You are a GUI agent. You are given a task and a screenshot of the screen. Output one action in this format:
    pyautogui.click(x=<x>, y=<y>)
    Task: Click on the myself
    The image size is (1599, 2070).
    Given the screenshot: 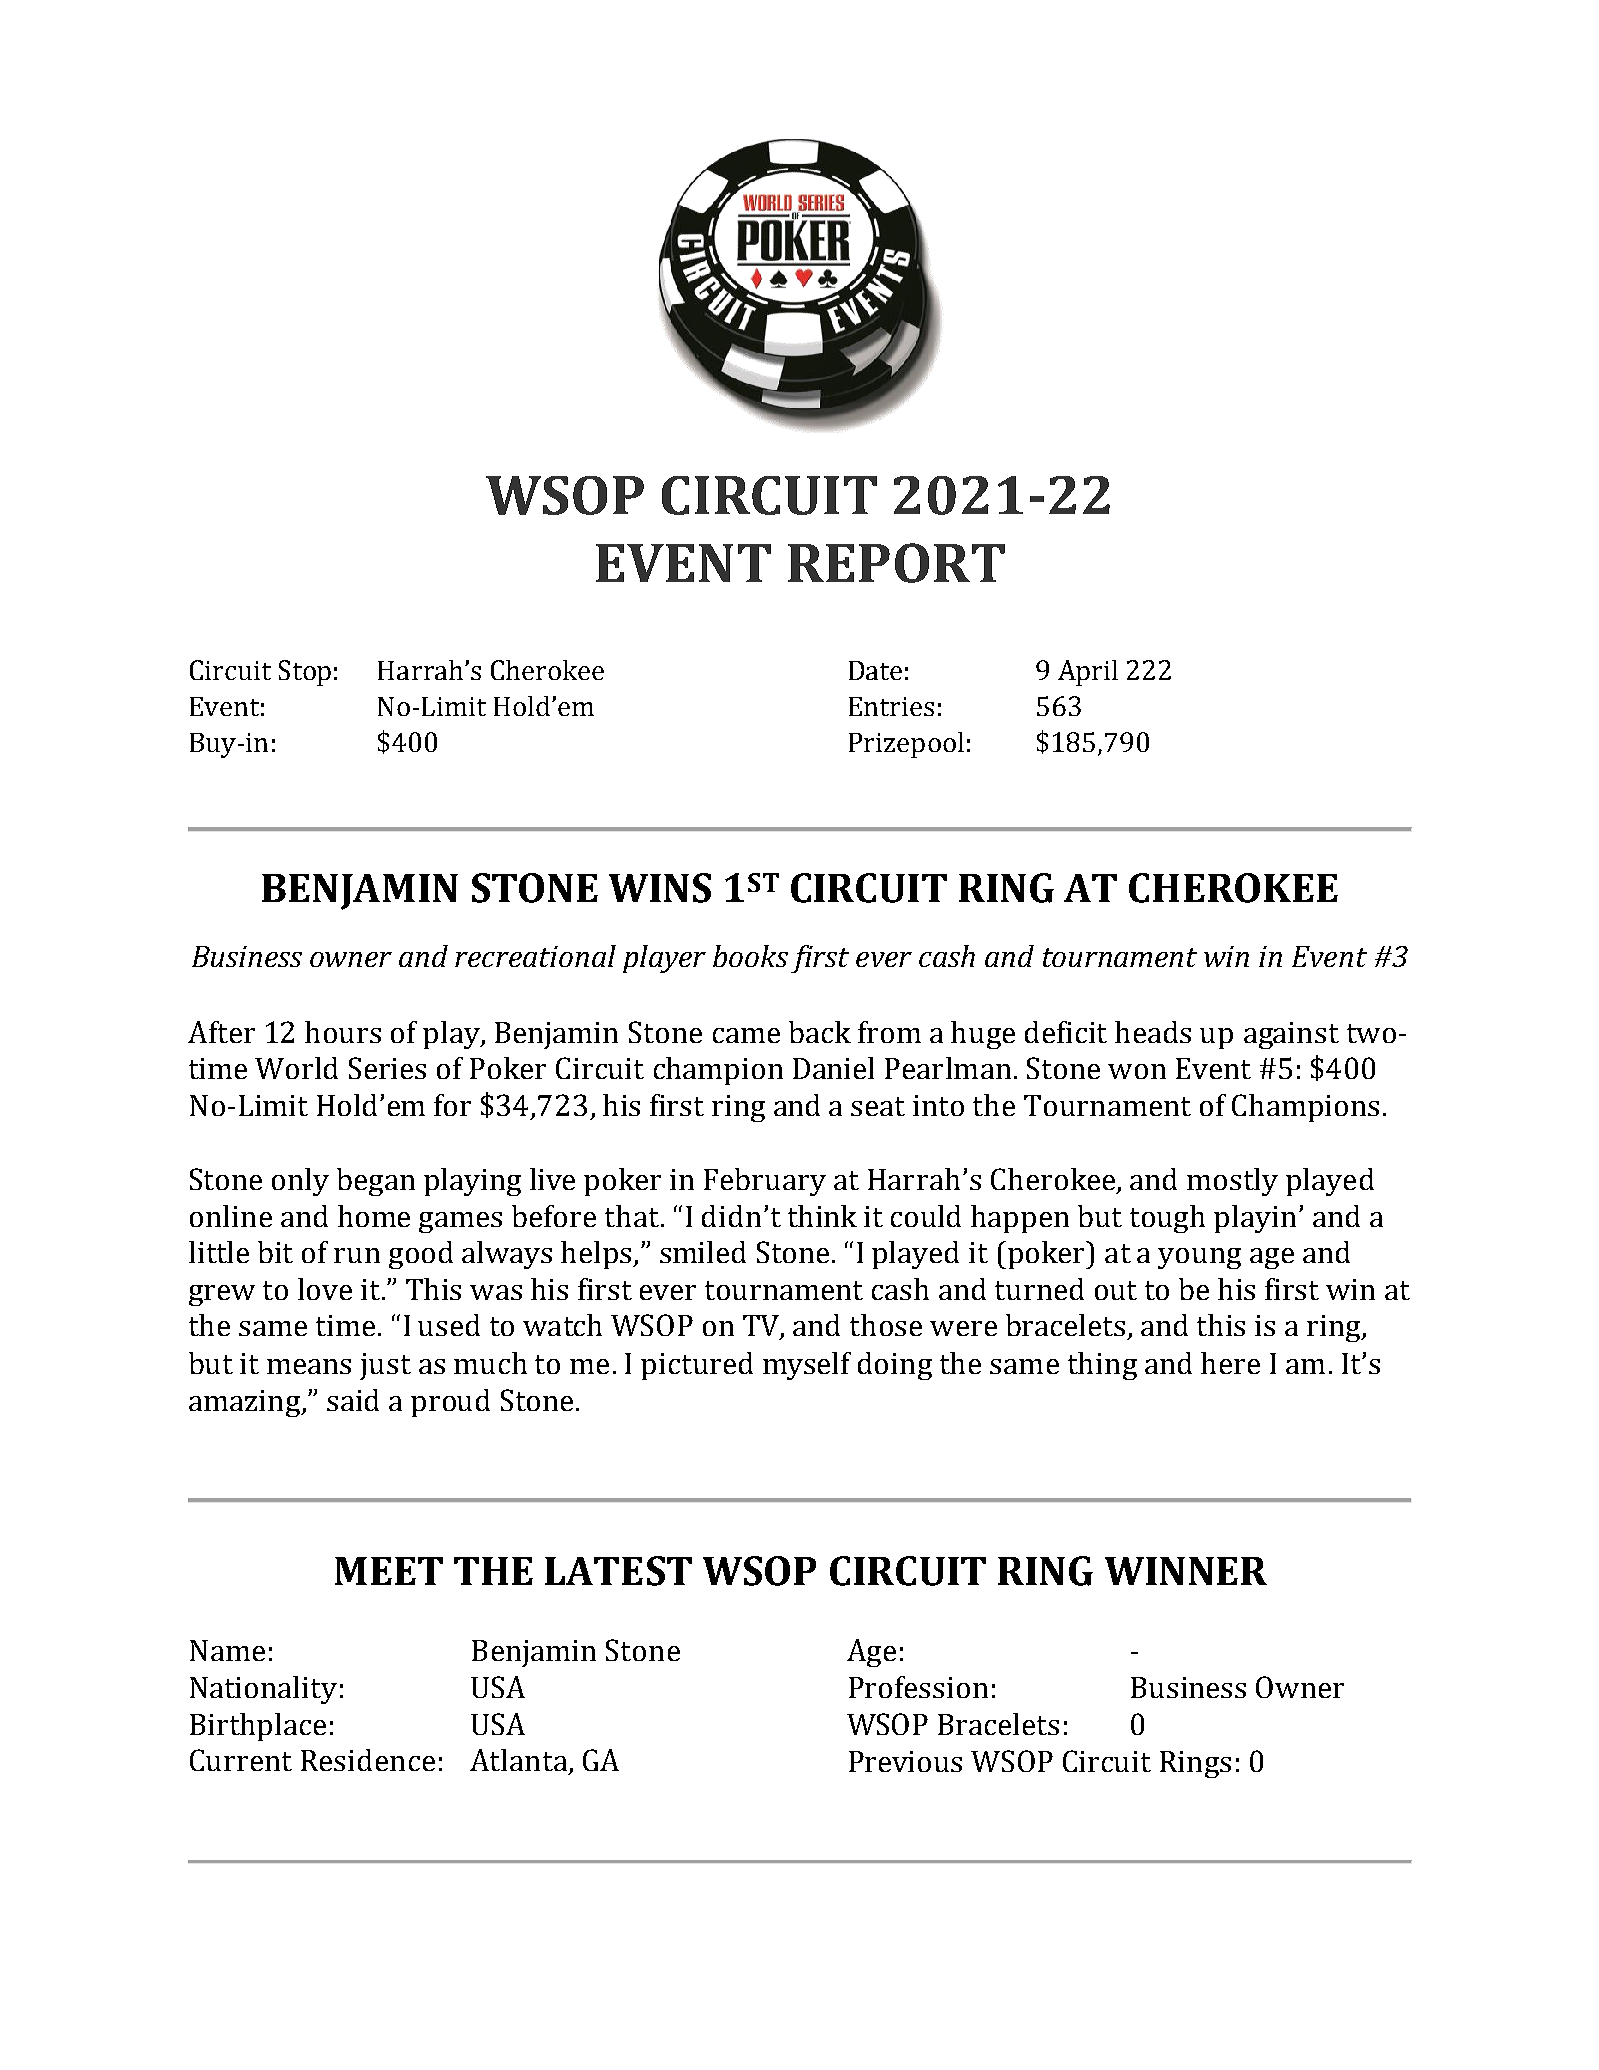 What is the action you would take?
    pyautogui.click(x=807, y=1366)
